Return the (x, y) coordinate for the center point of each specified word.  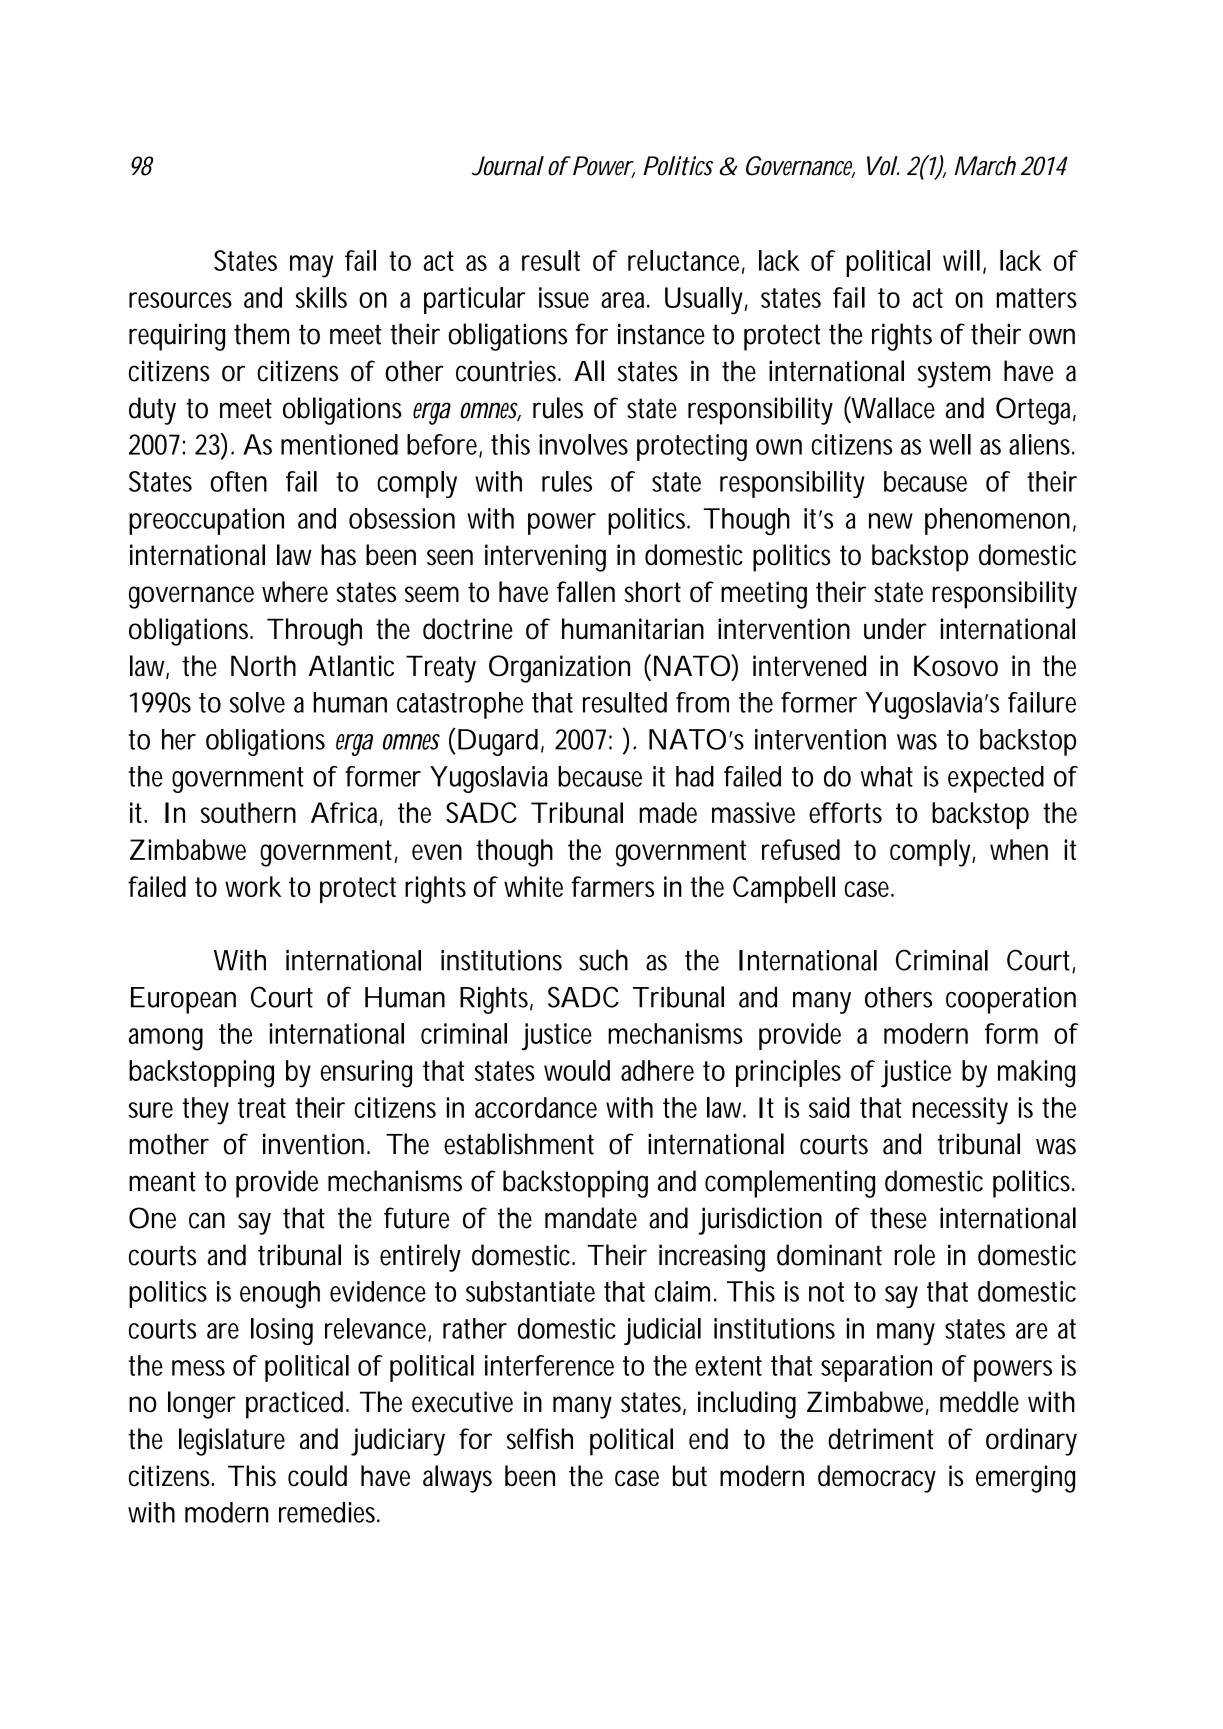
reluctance (686, 261)
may (311, 266)
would (577, 1070)
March (985, 166)
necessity (960, 1111)
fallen (586, 592)
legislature (232, 1442)
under (895, 629)
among (166, 1039)
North (263, 666)
